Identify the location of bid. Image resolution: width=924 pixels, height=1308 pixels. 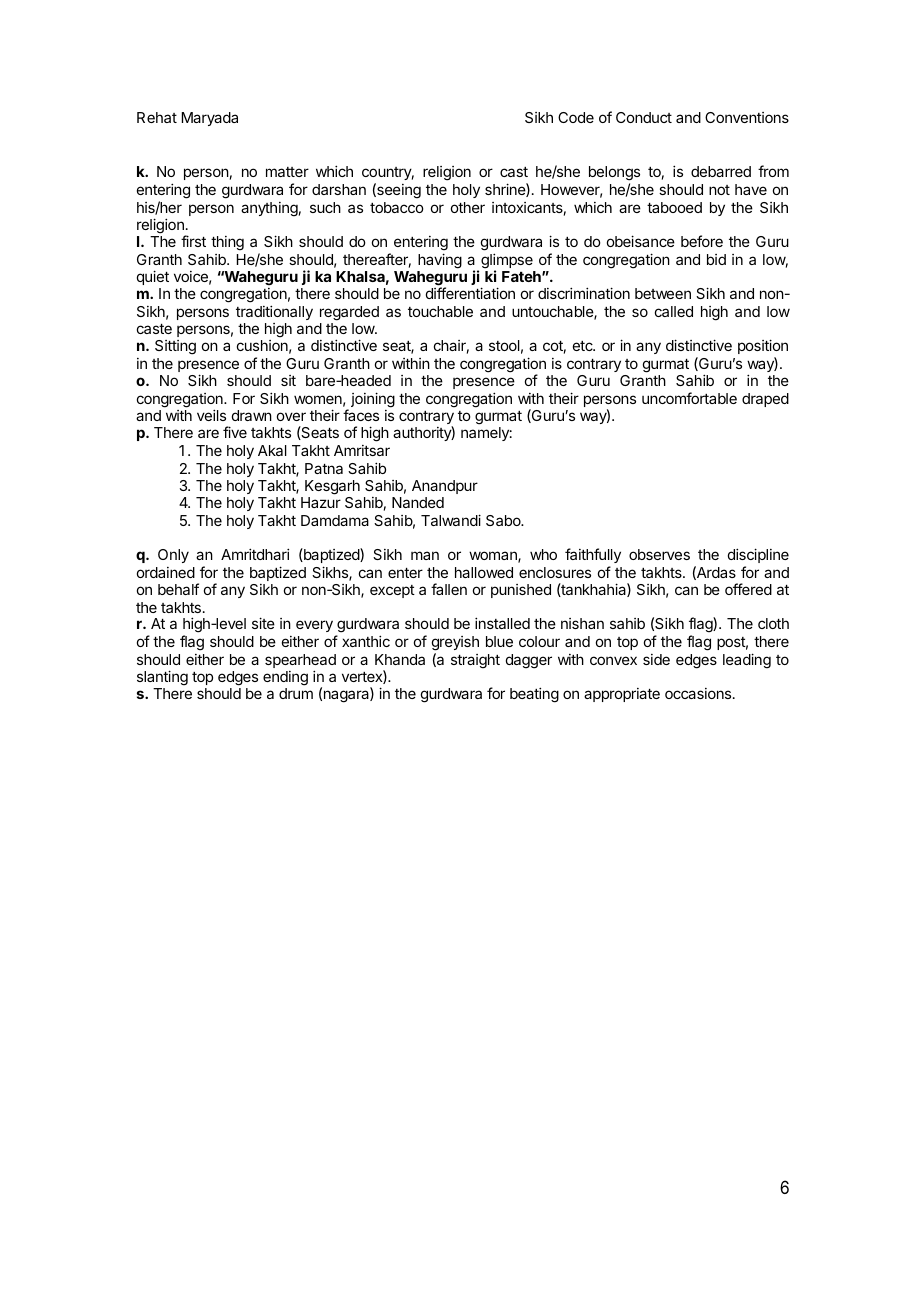
(716, 259).
